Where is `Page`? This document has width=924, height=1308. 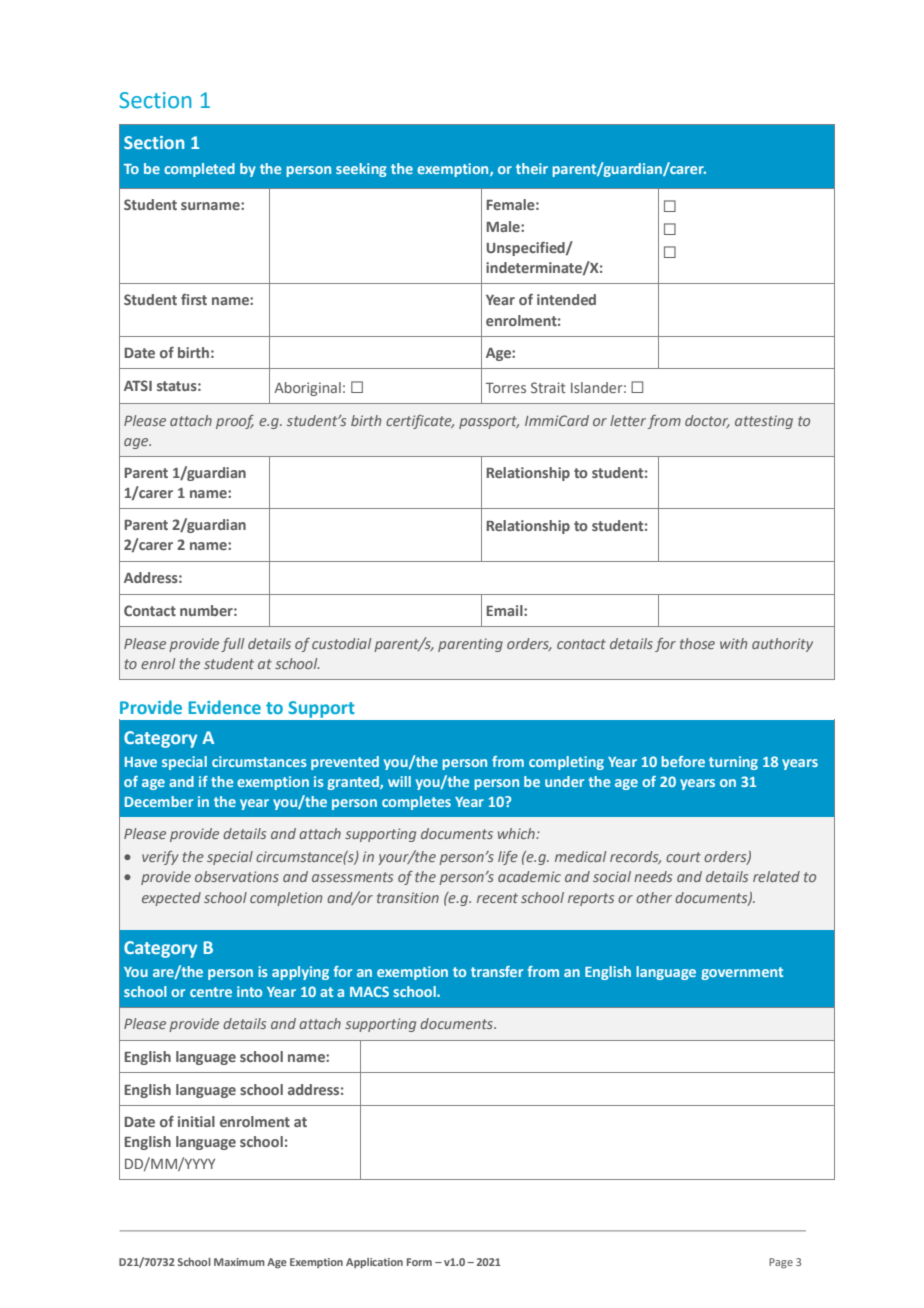
Page is located at coordinates (781, 1263).
